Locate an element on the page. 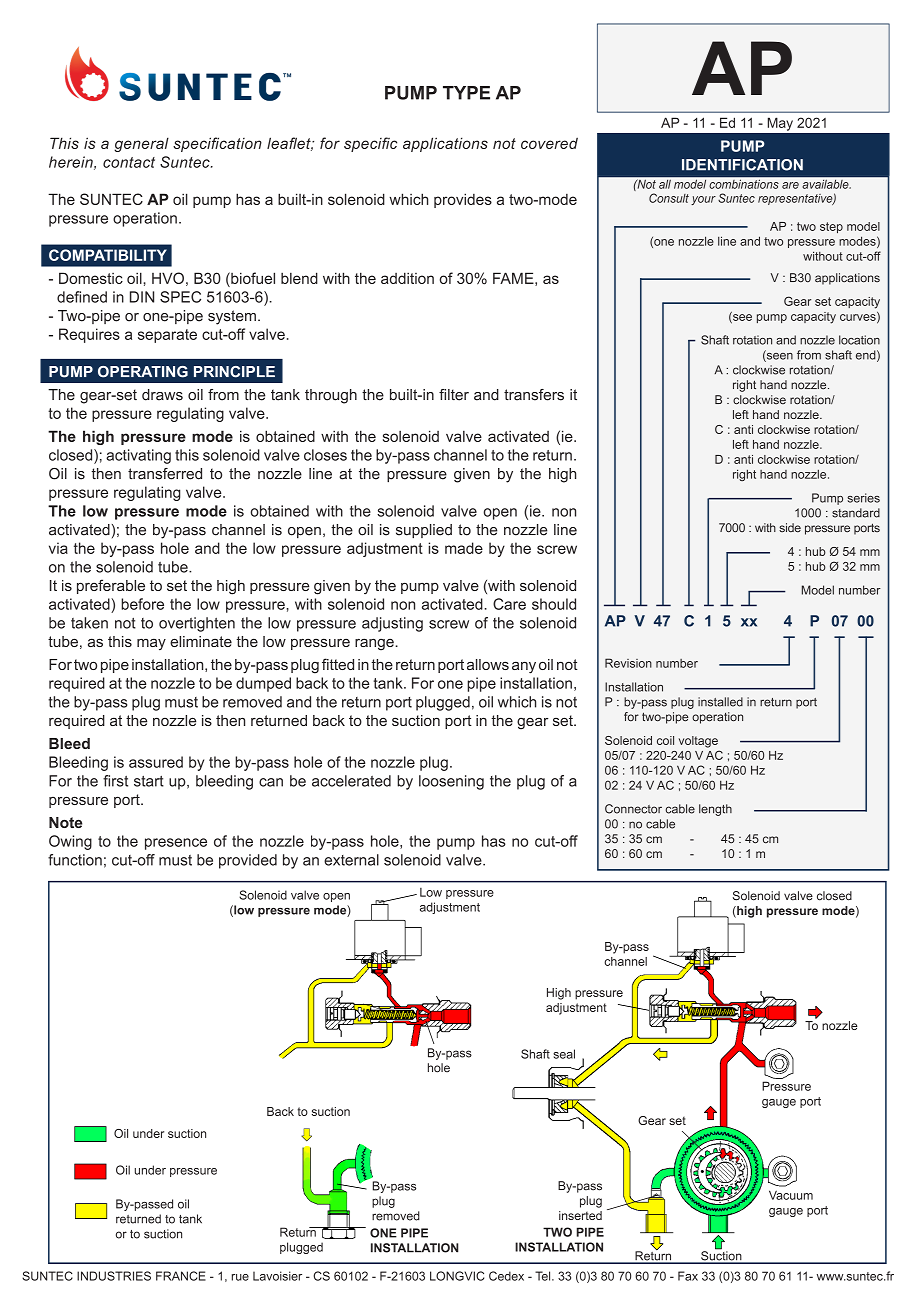 This page has width=924, height=1308. IDENTIFICATION is located at coordinates (742, 165).
